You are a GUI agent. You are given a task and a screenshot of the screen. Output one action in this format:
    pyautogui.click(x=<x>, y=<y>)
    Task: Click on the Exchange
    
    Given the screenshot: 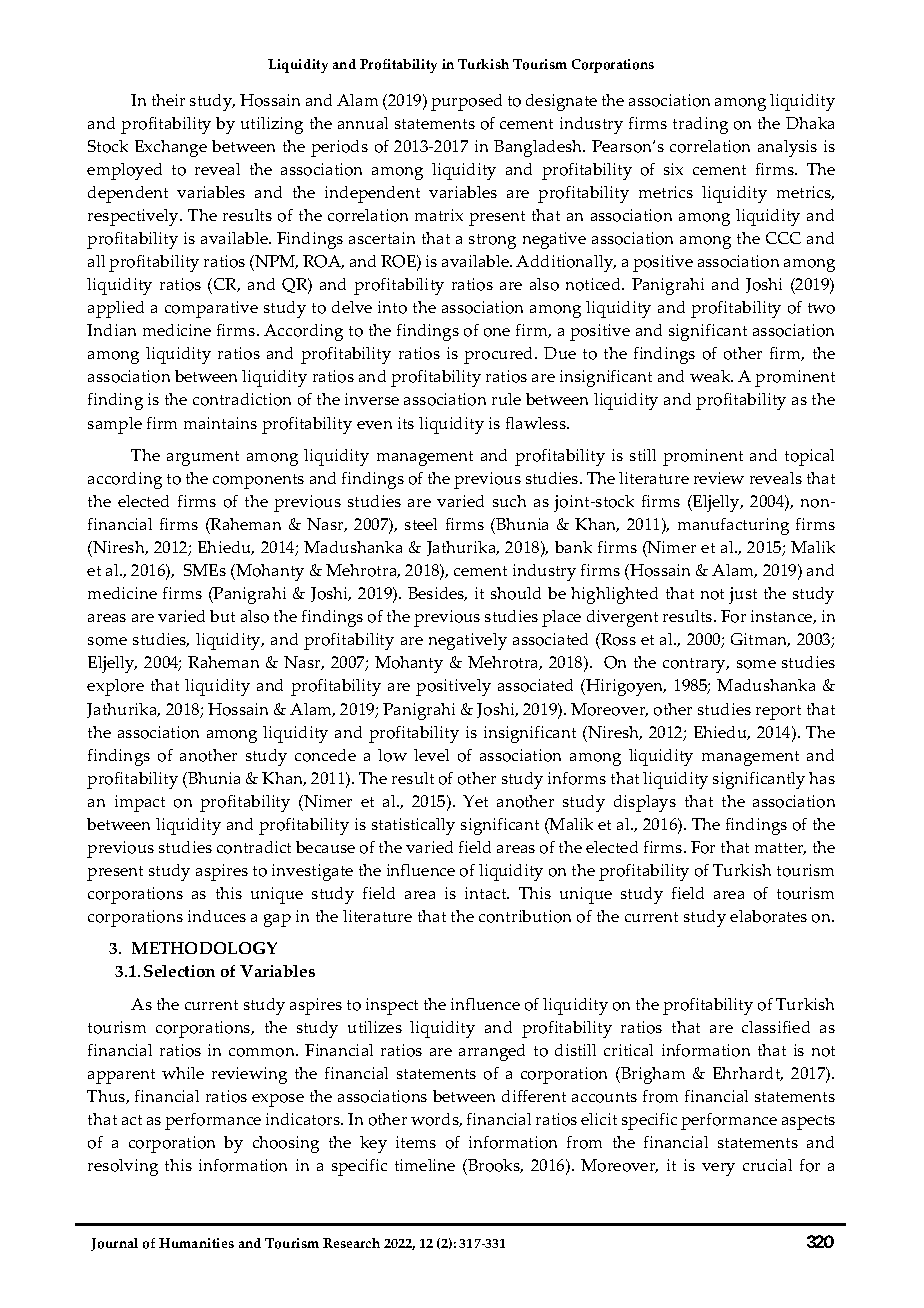 What is the action you would take?
    pyautogui.click(x=171, y=148)
